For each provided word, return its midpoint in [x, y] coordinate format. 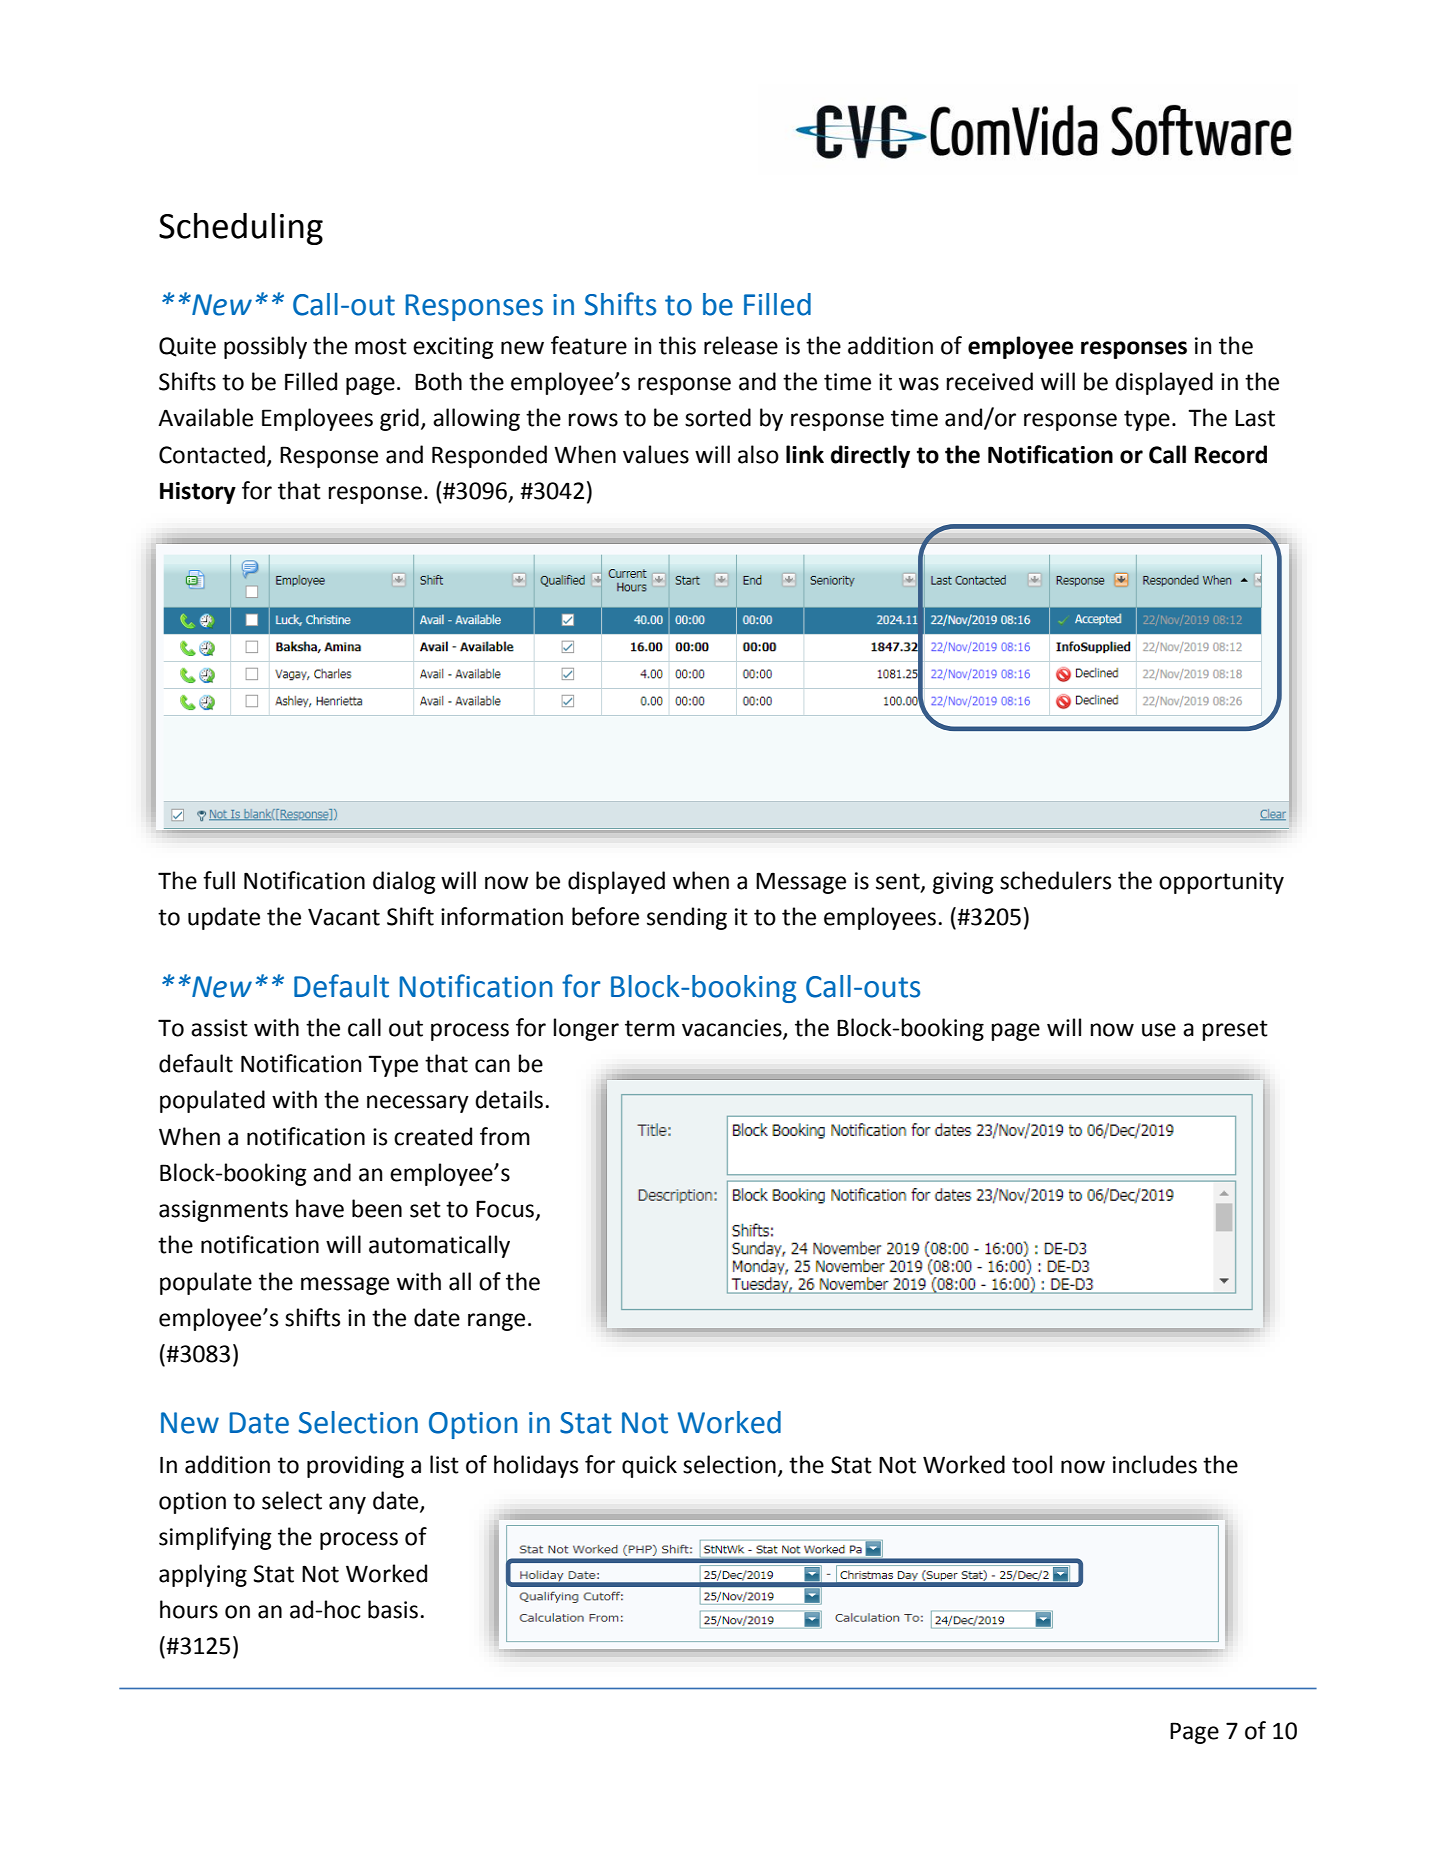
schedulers [1055, 880]
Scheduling [241, 229]
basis [393, 1609]
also [758, 454]
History [198, 493]
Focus [506, 1210]
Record [1231, 454]
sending [687, 918]
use [1159, 1030]
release [741, 345]
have [320, 1208]
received [990, 381]
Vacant [344, 917]
